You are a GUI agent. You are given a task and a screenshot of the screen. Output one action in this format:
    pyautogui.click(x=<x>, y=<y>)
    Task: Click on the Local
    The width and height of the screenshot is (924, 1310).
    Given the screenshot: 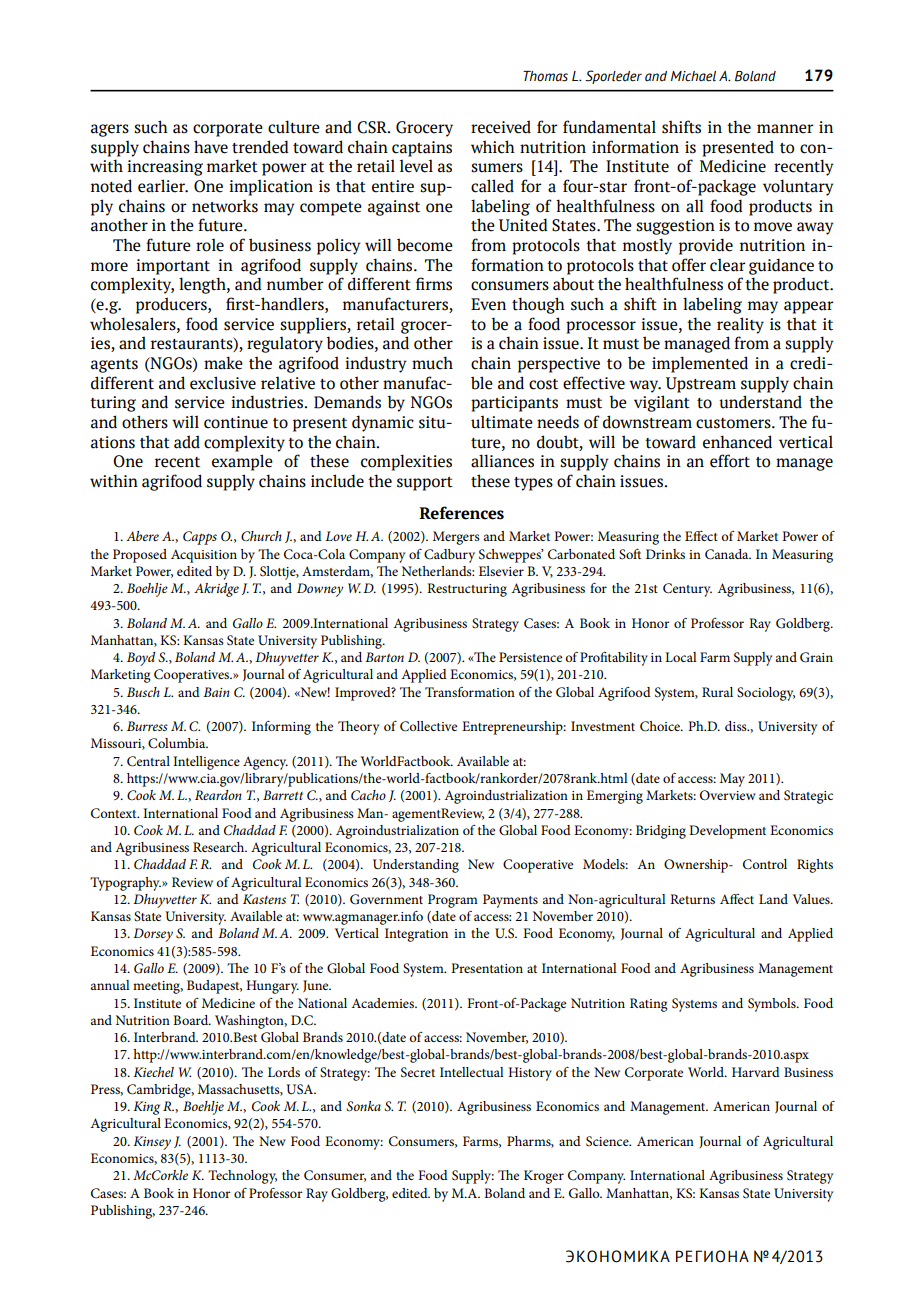 What is the action you would take?
    pyautogui.click(x=681, y=657)
